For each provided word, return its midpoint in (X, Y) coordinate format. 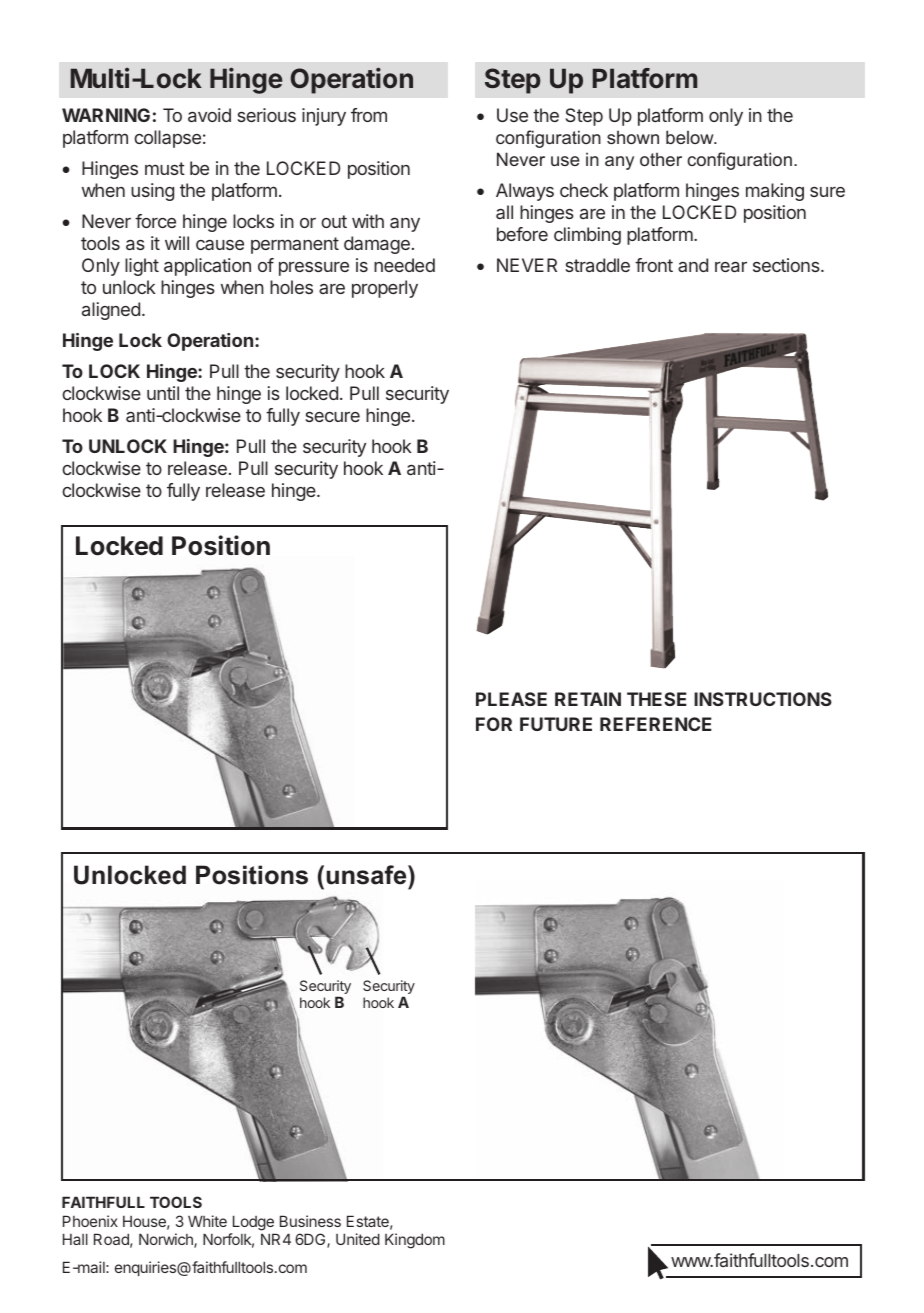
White (207, 1221)
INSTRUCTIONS (763, 699)
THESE (657, 699)
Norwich (167, 1240)
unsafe (367, 875)
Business (310, 1221)
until (163, 393)
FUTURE (556, 724)
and (693, 265)
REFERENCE (656, 724)
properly (385, 289)
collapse (167, 139)
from (369, 115)
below (691, 137)
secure (332, 416)
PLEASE (511, 699)
